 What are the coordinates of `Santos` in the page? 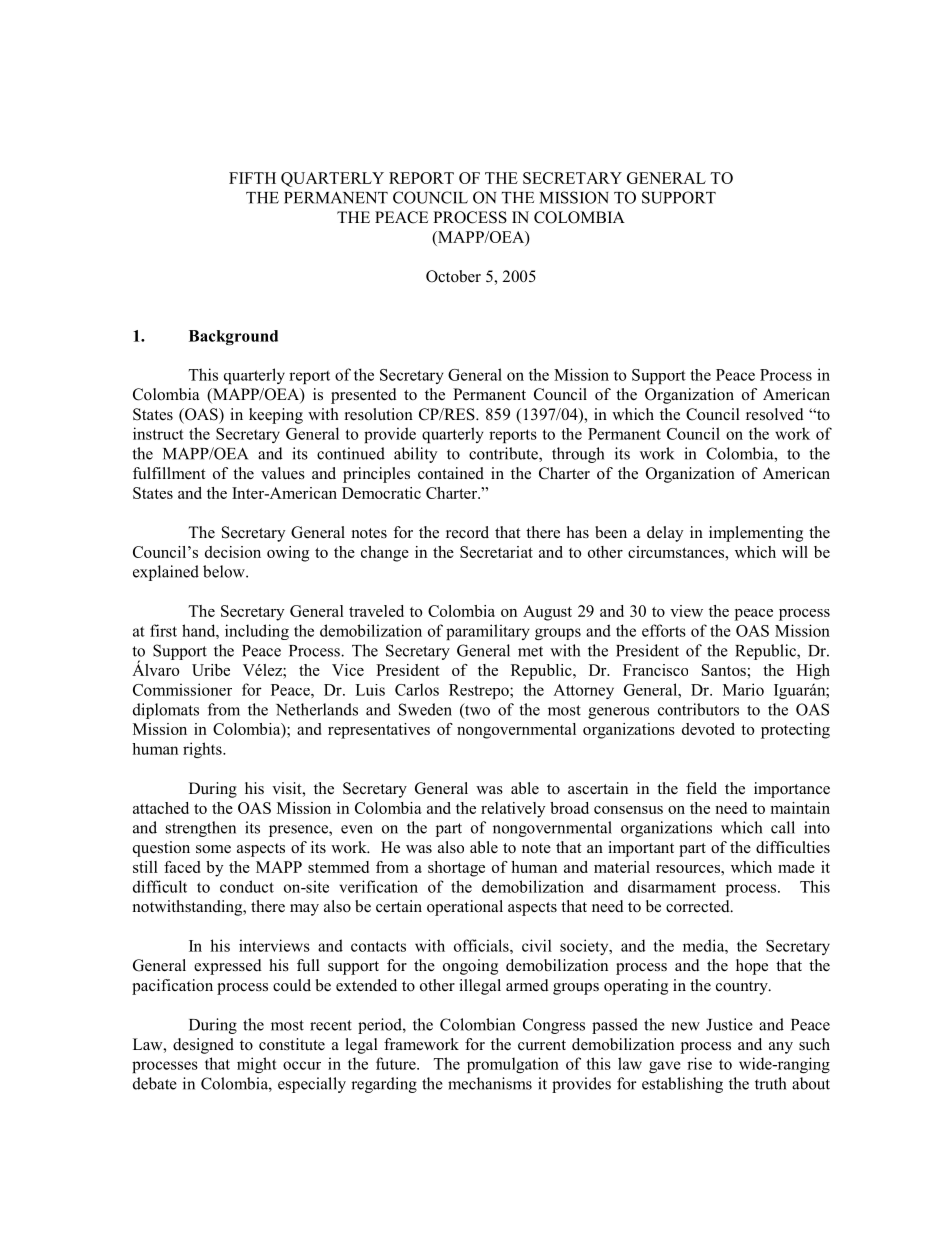 It's located at (724, 670).
